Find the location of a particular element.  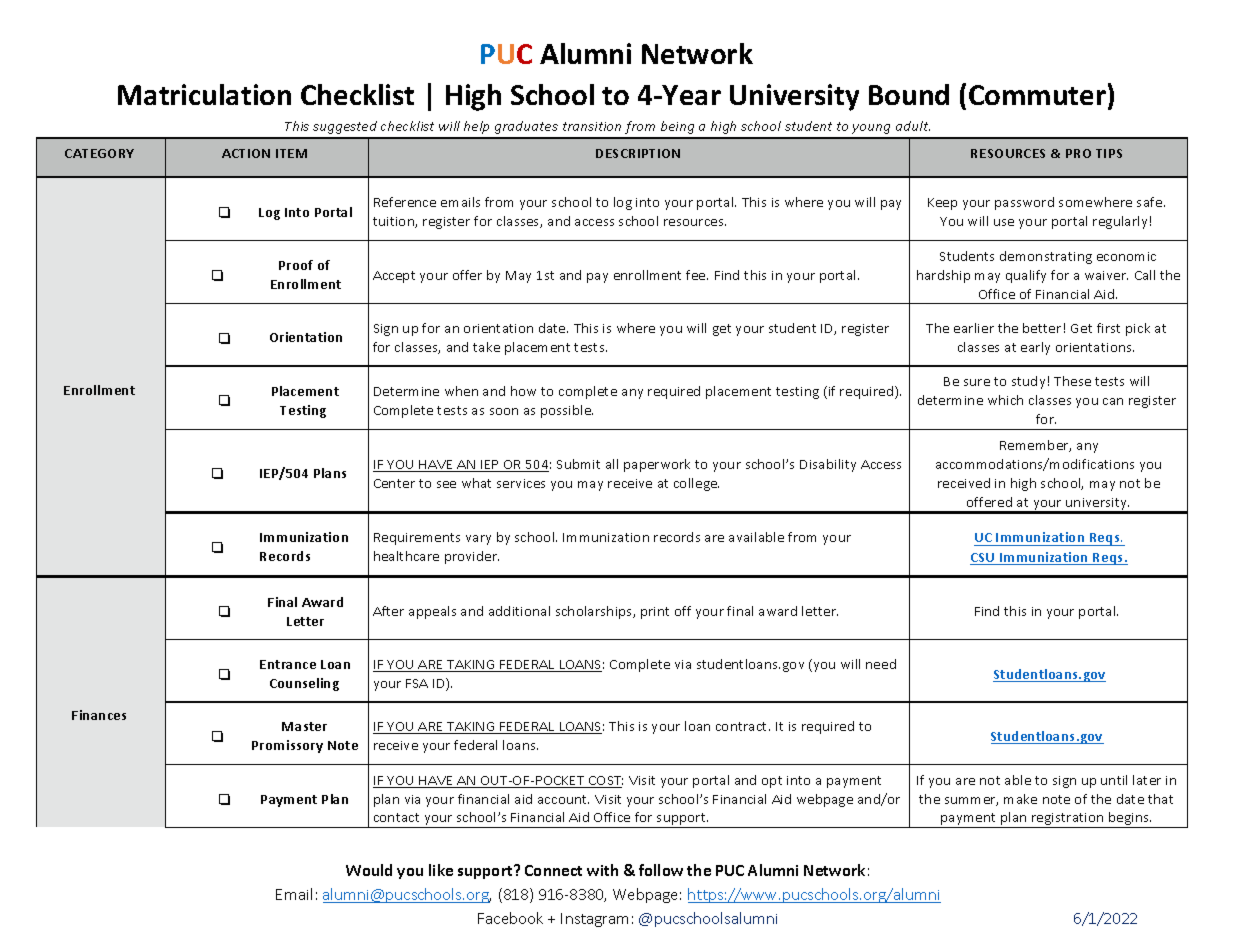

Would is located at coordinates (369, 870).
